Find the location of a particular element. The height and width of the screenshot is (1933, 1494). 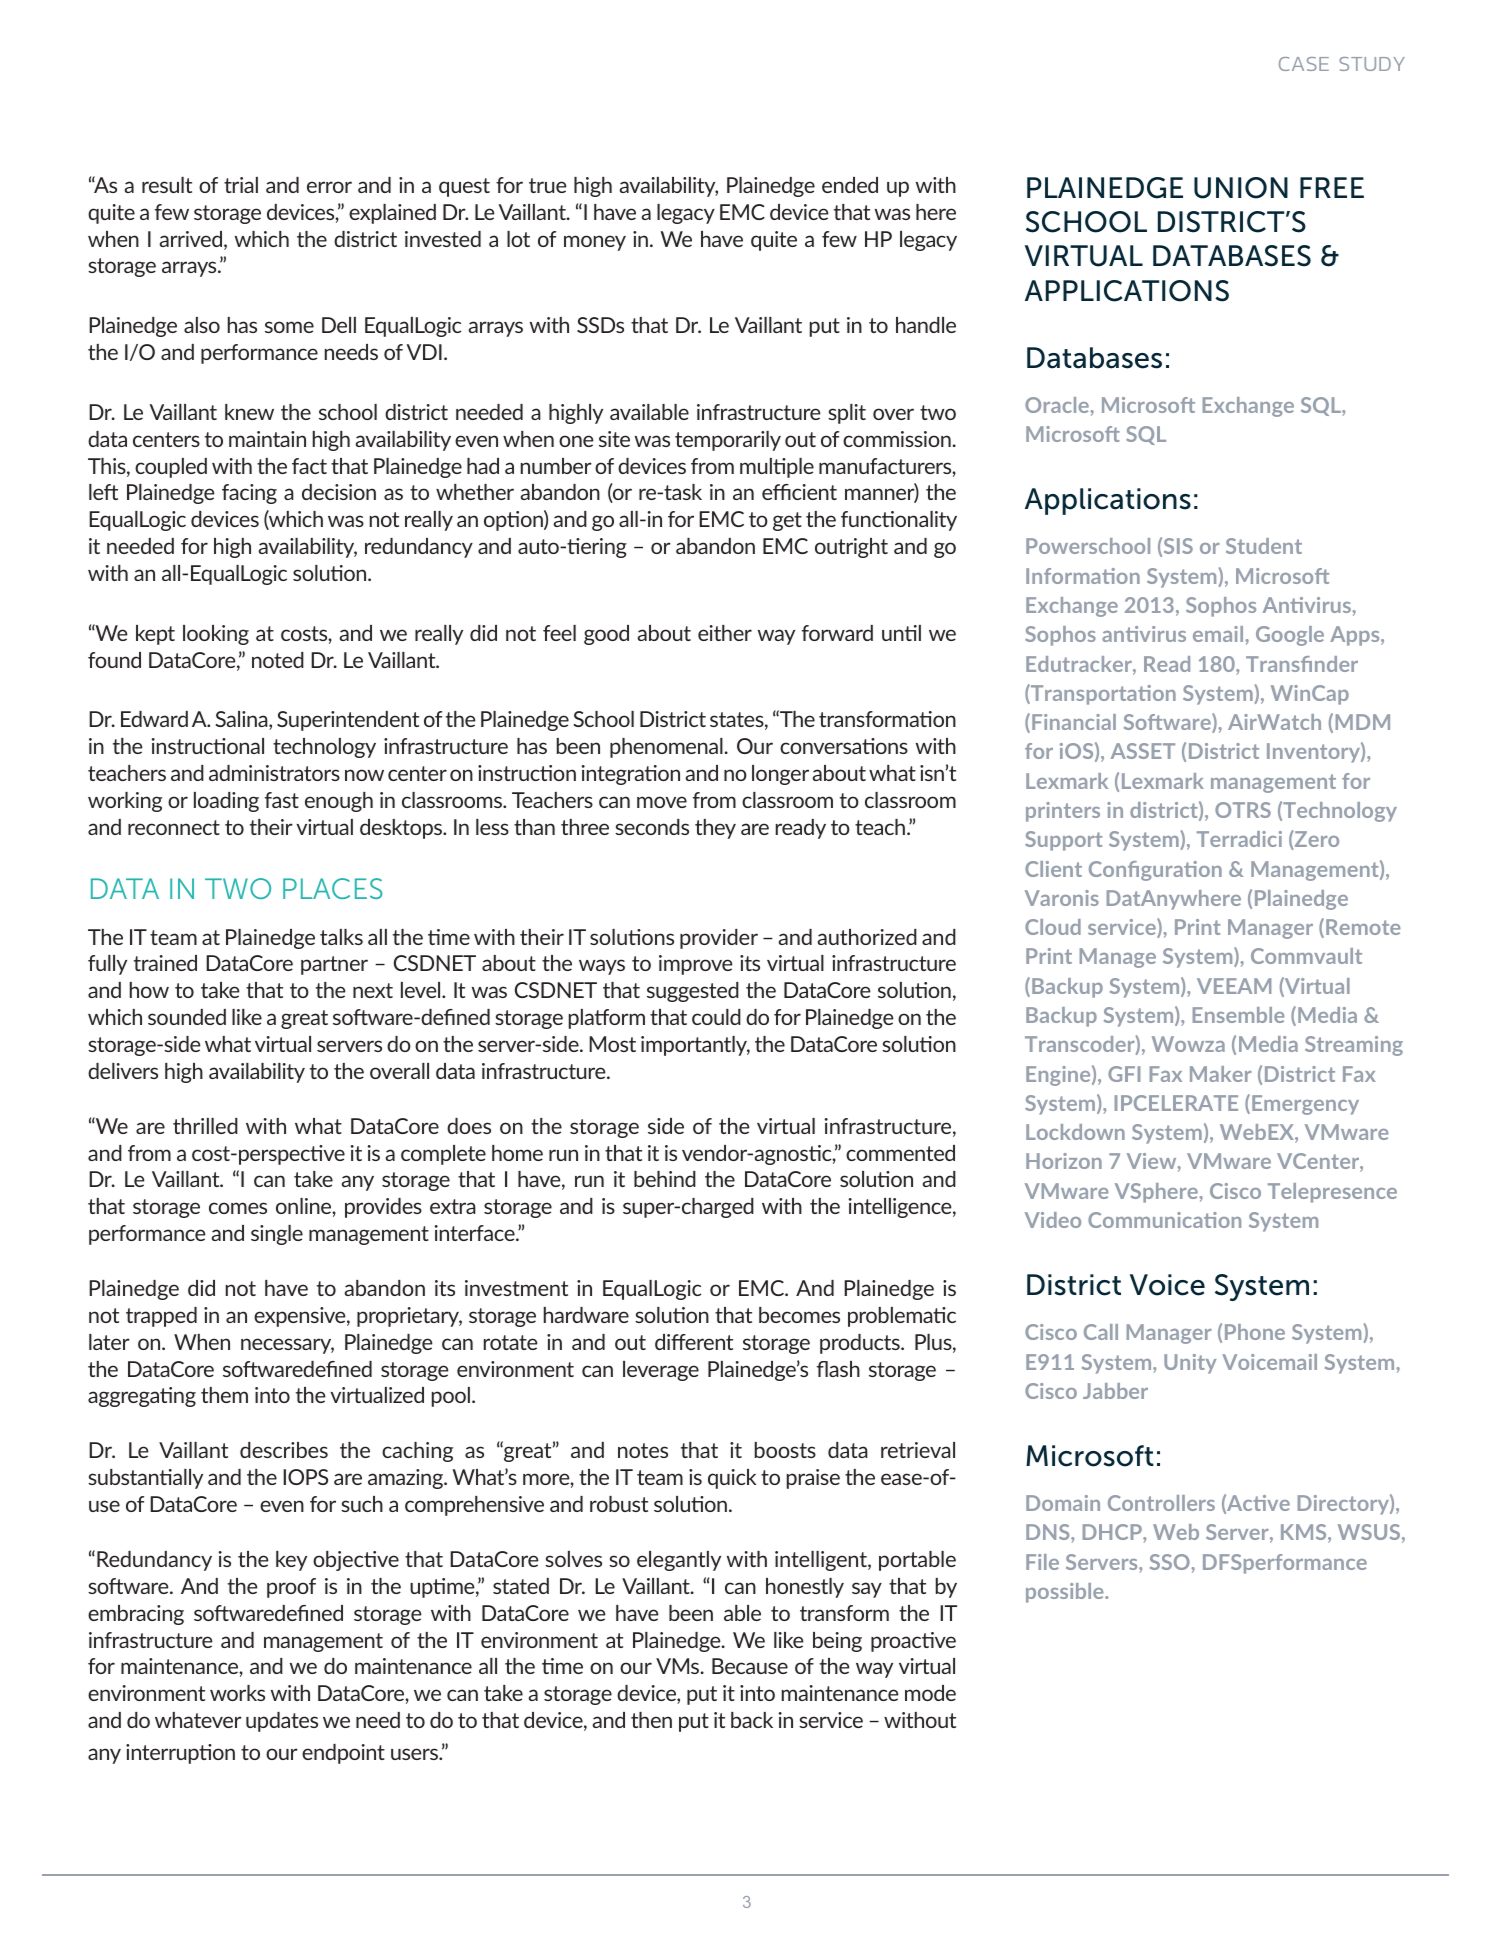

works is located at coordinates (237, 1693).
